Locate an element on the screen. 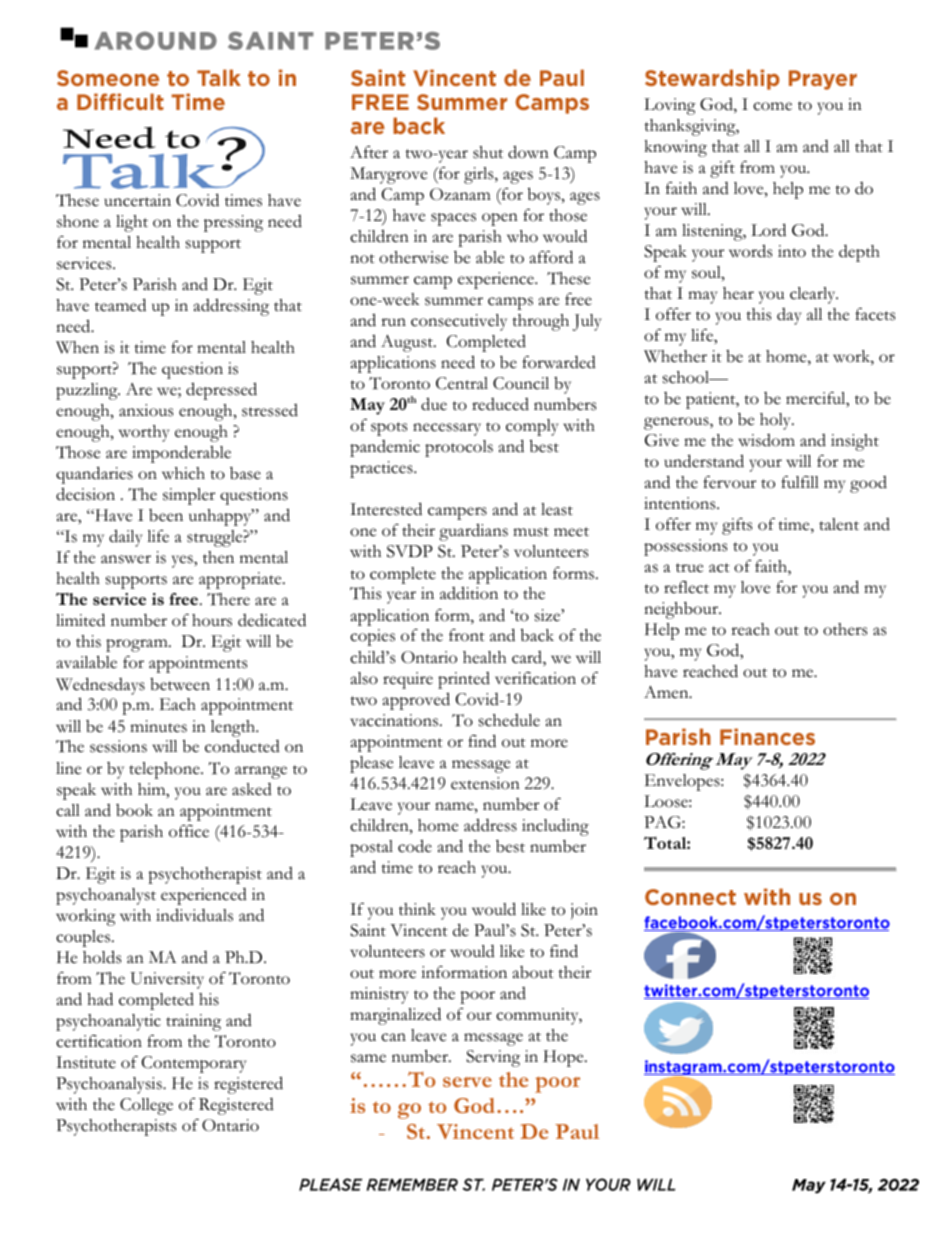 The image size is (952, 1233). shut is located at coordinates (488, 152).
